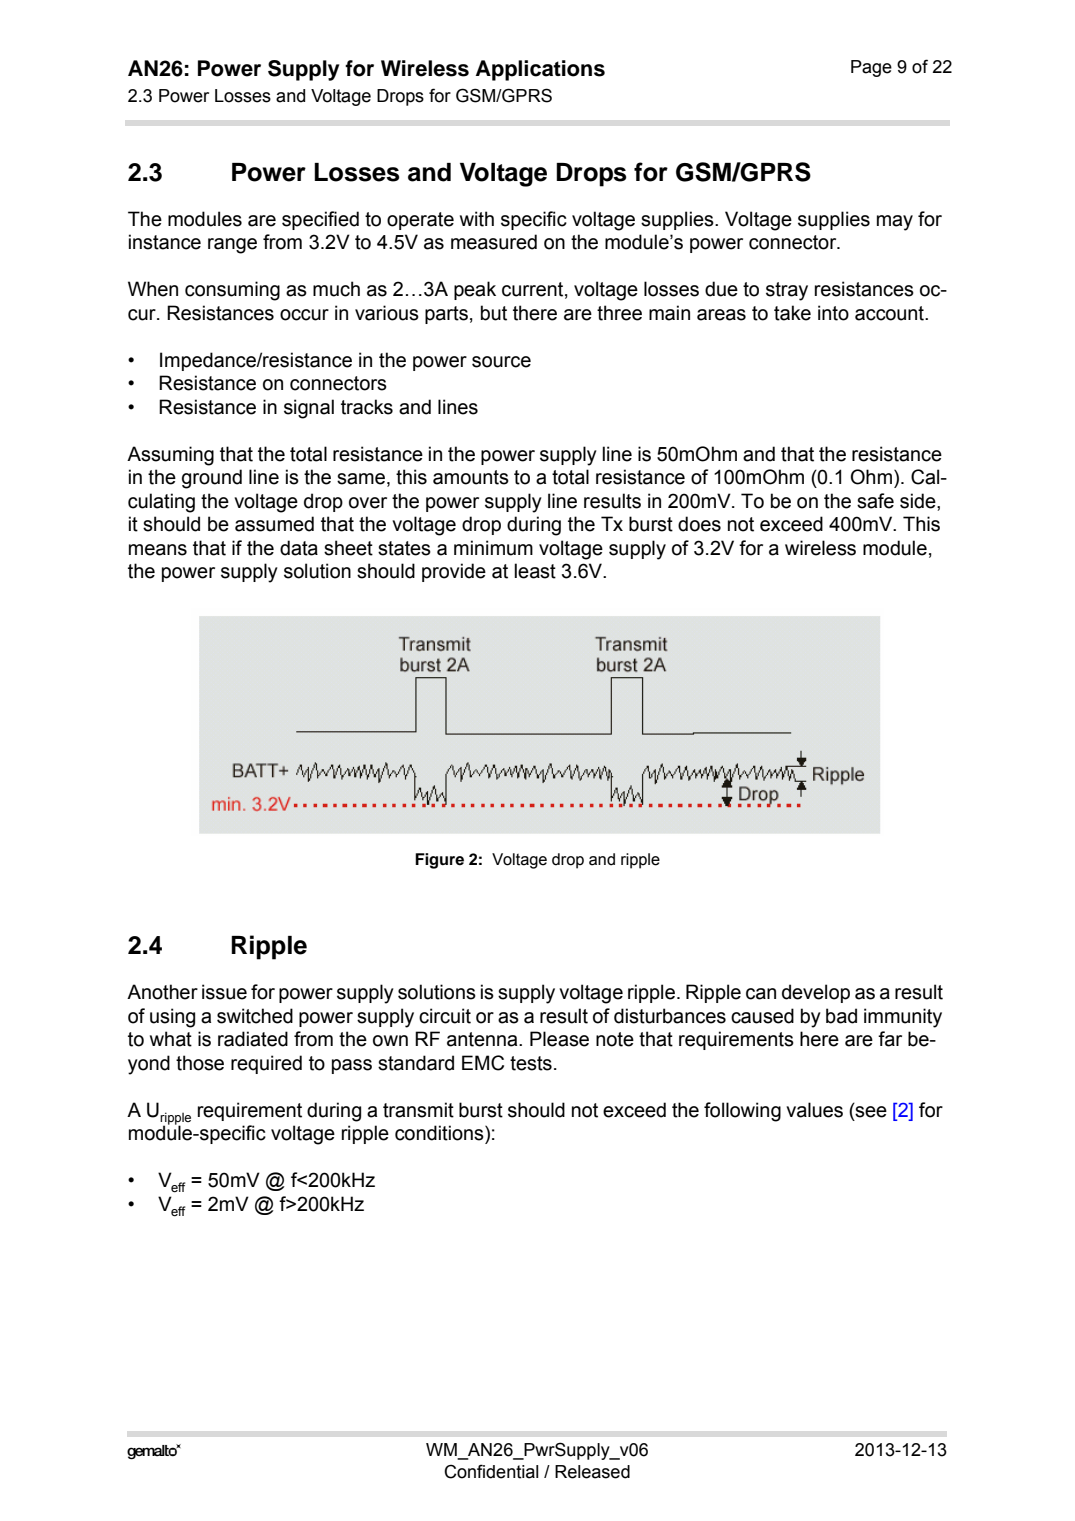 Image resolution: width=1075 pixels, height=1521 pixels. I want to click on Page, so click(871, 68).
